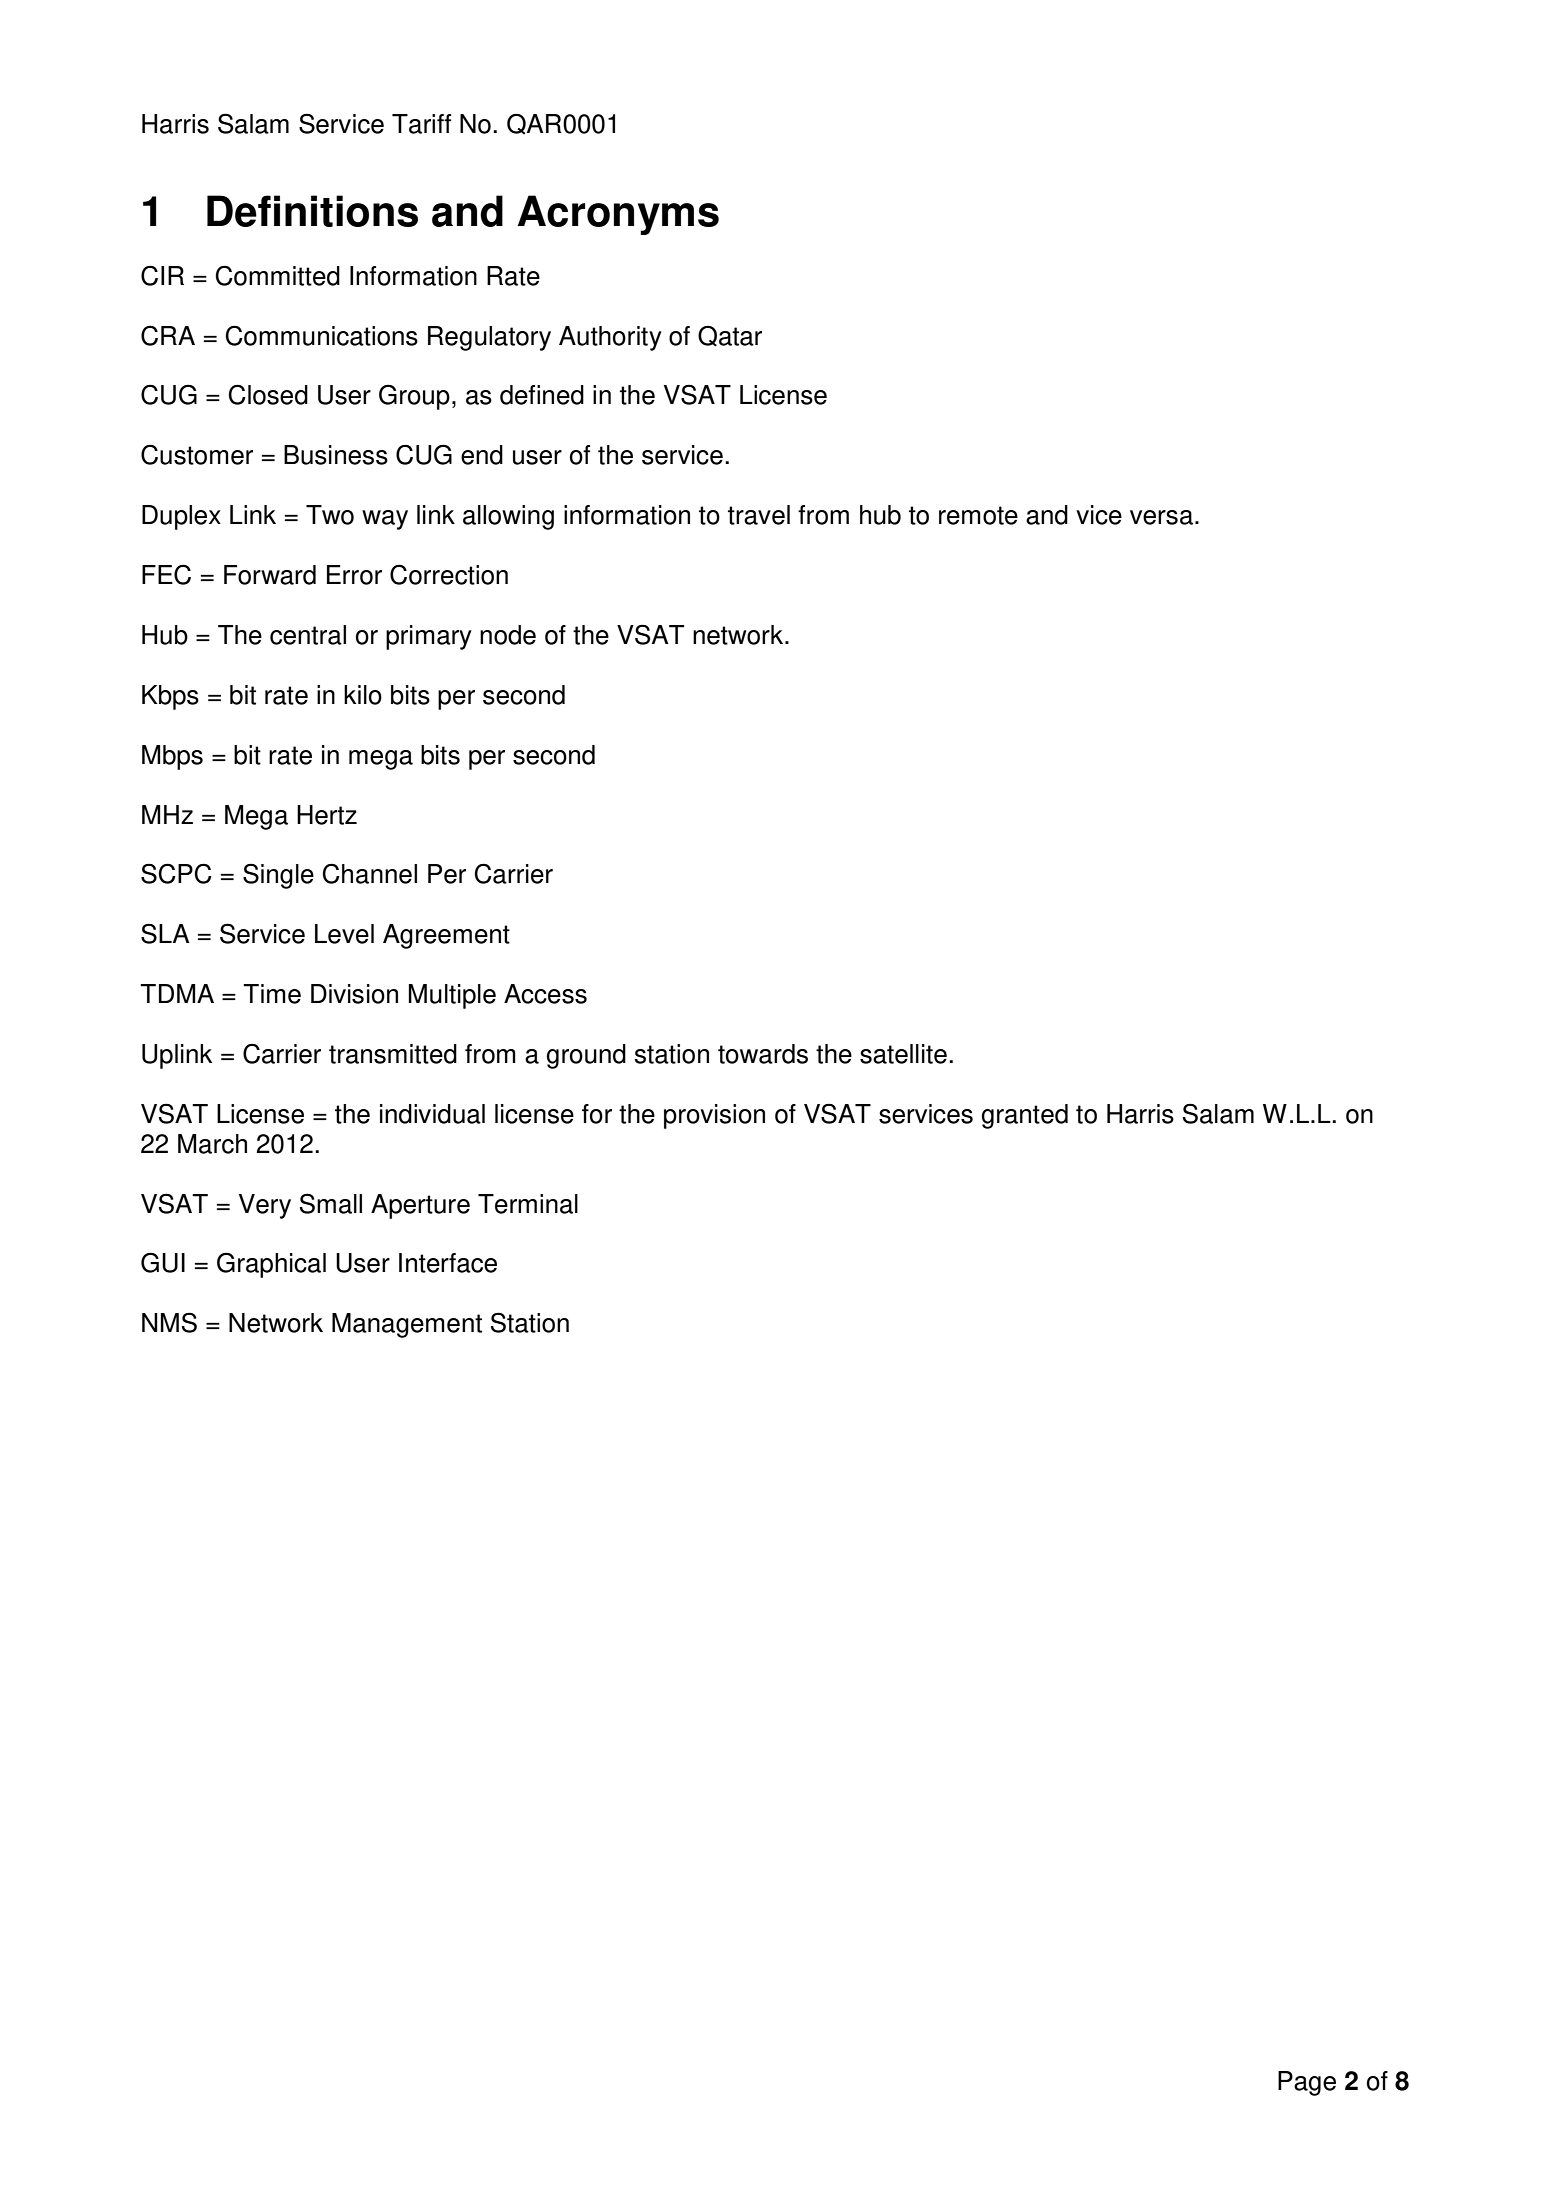 The height and width of the document is (2191, 1550). I want to click on Page, so click(1307, 2083).
